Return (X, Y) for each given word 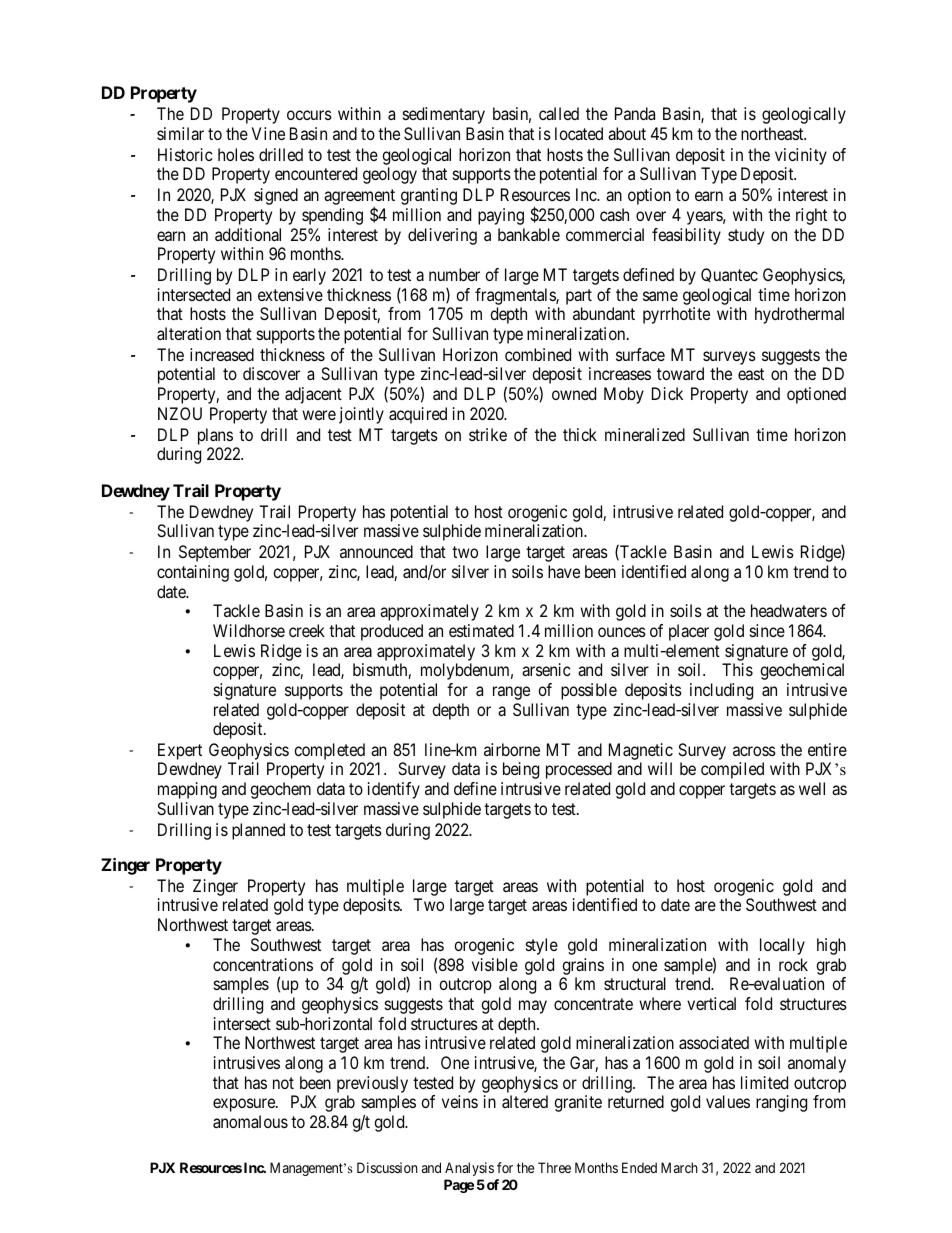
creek (307, 630)
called (559, 113)
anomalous (250, 1121)
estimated (481, 630)
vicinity (801, 156)
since (767, 630)
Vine (268, 133)
